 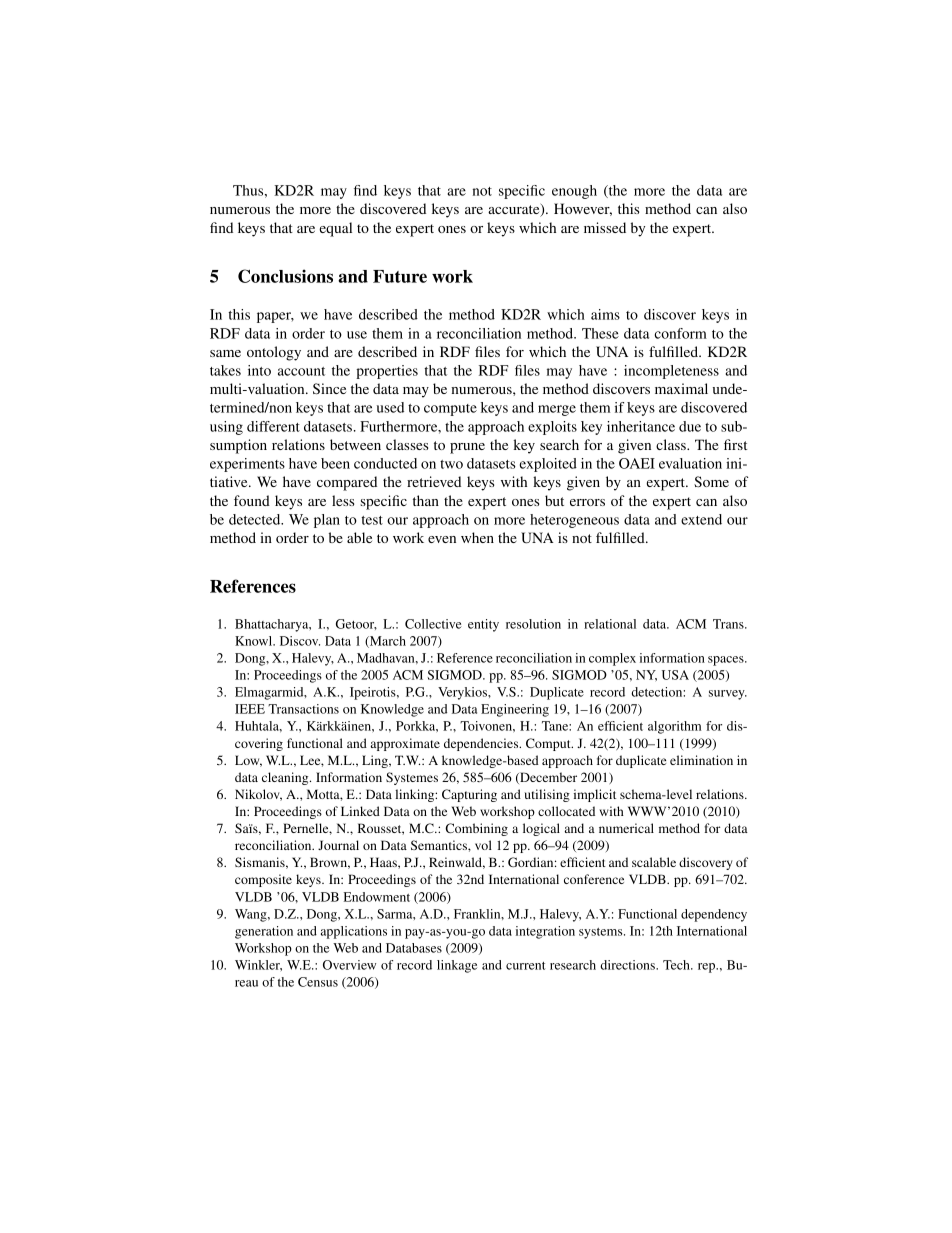 What do you see at coordinates (335, 229) in the page?
I see `equal` at bounding box center [335, 229].
